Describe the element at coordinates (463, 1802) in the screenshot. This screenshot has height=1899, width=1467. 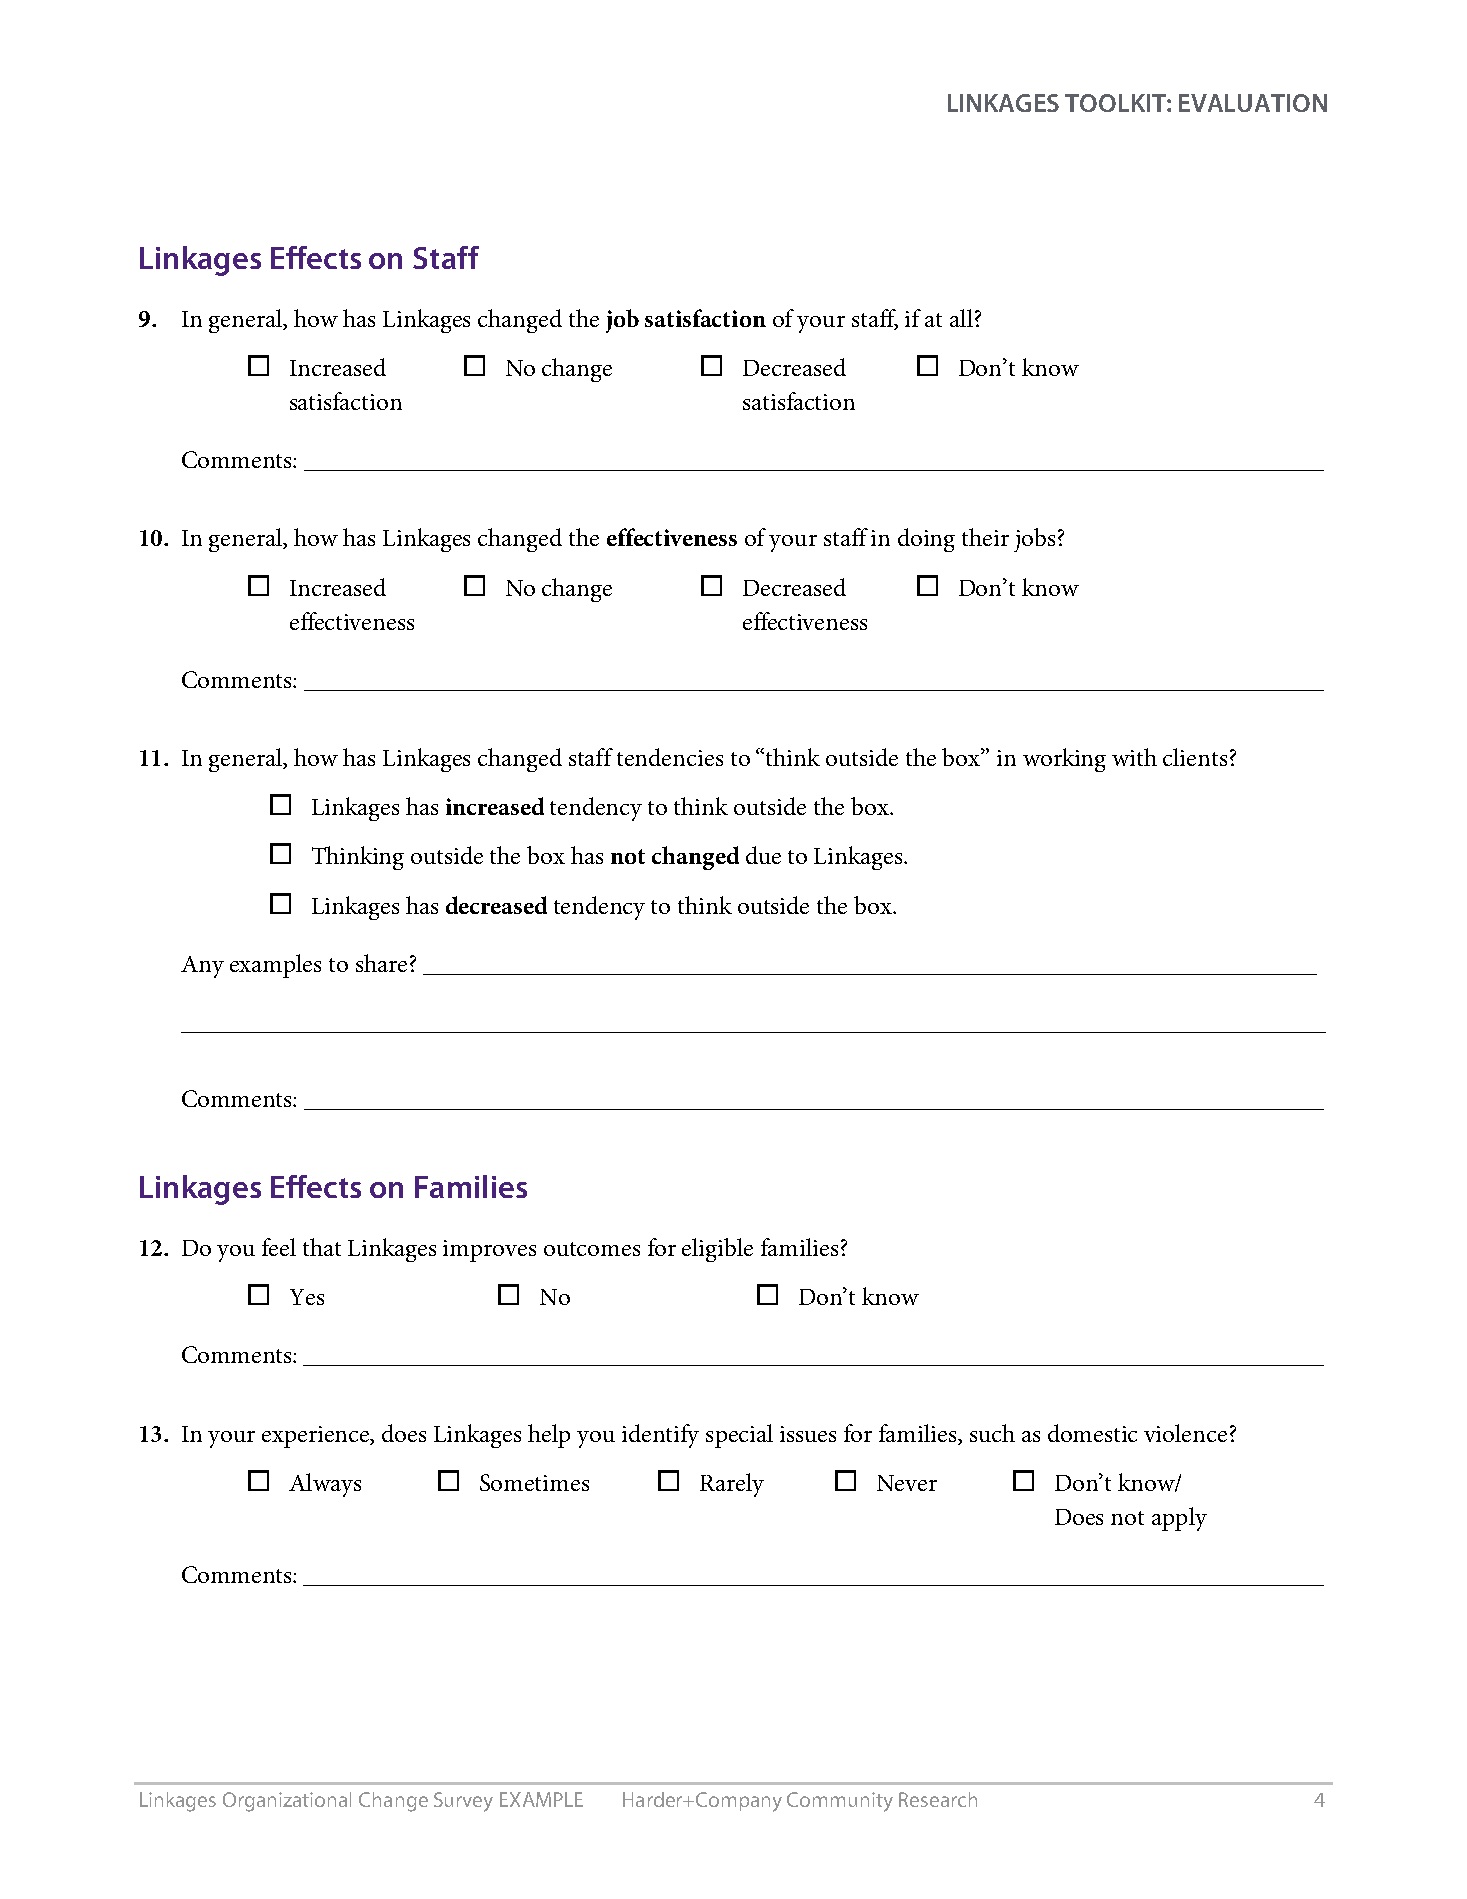
I see `Survey` at that location.
